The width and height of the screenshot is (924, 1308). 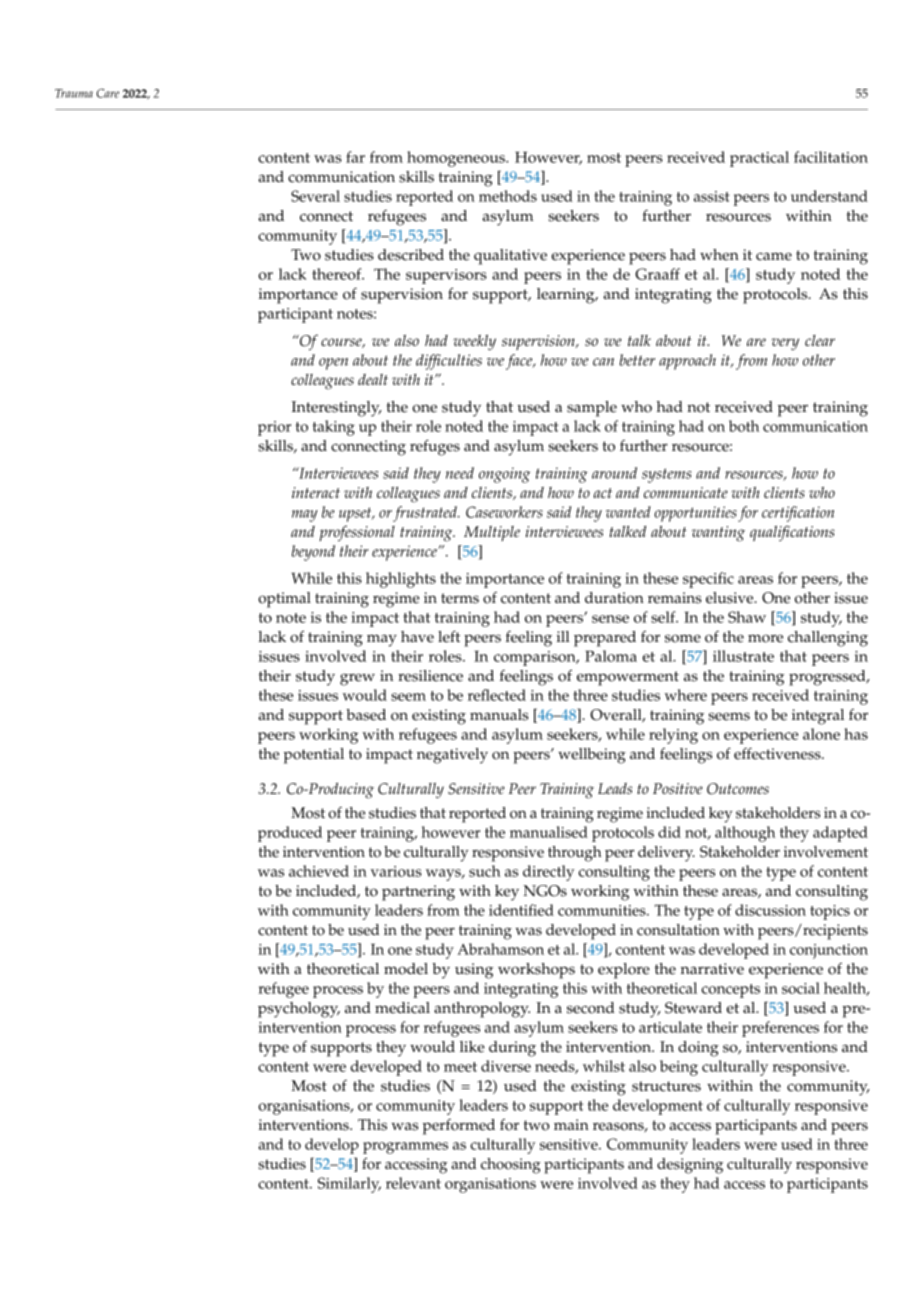 I want to click on performed, so click(x=459, y=1127).
